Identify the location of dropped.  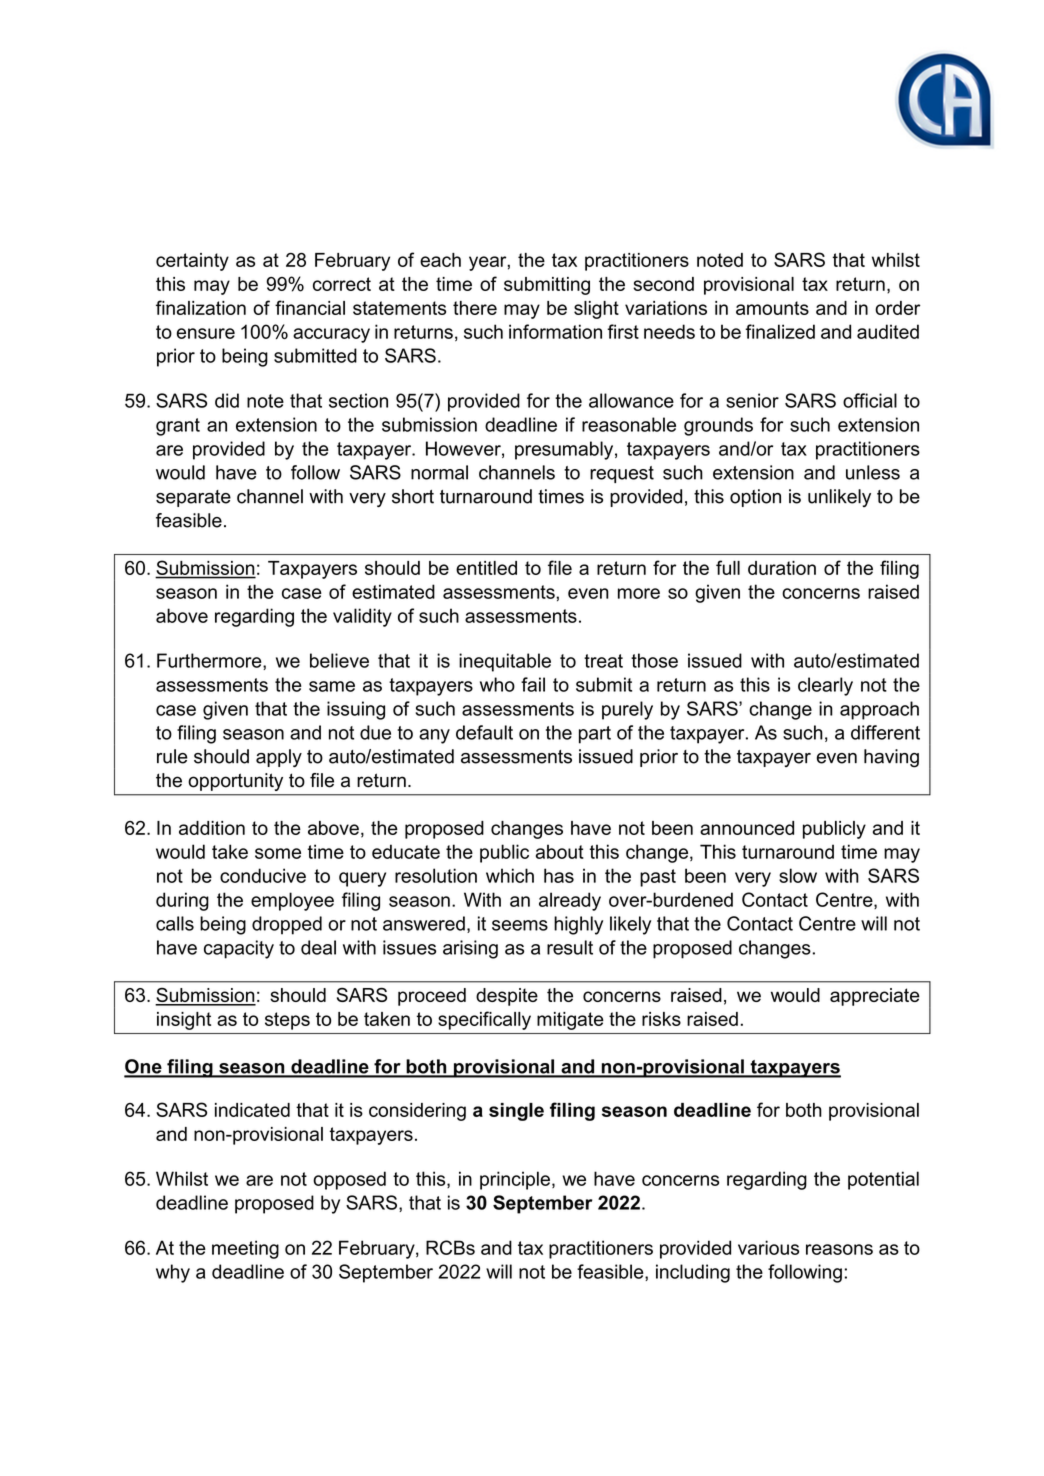
(287, 925).
